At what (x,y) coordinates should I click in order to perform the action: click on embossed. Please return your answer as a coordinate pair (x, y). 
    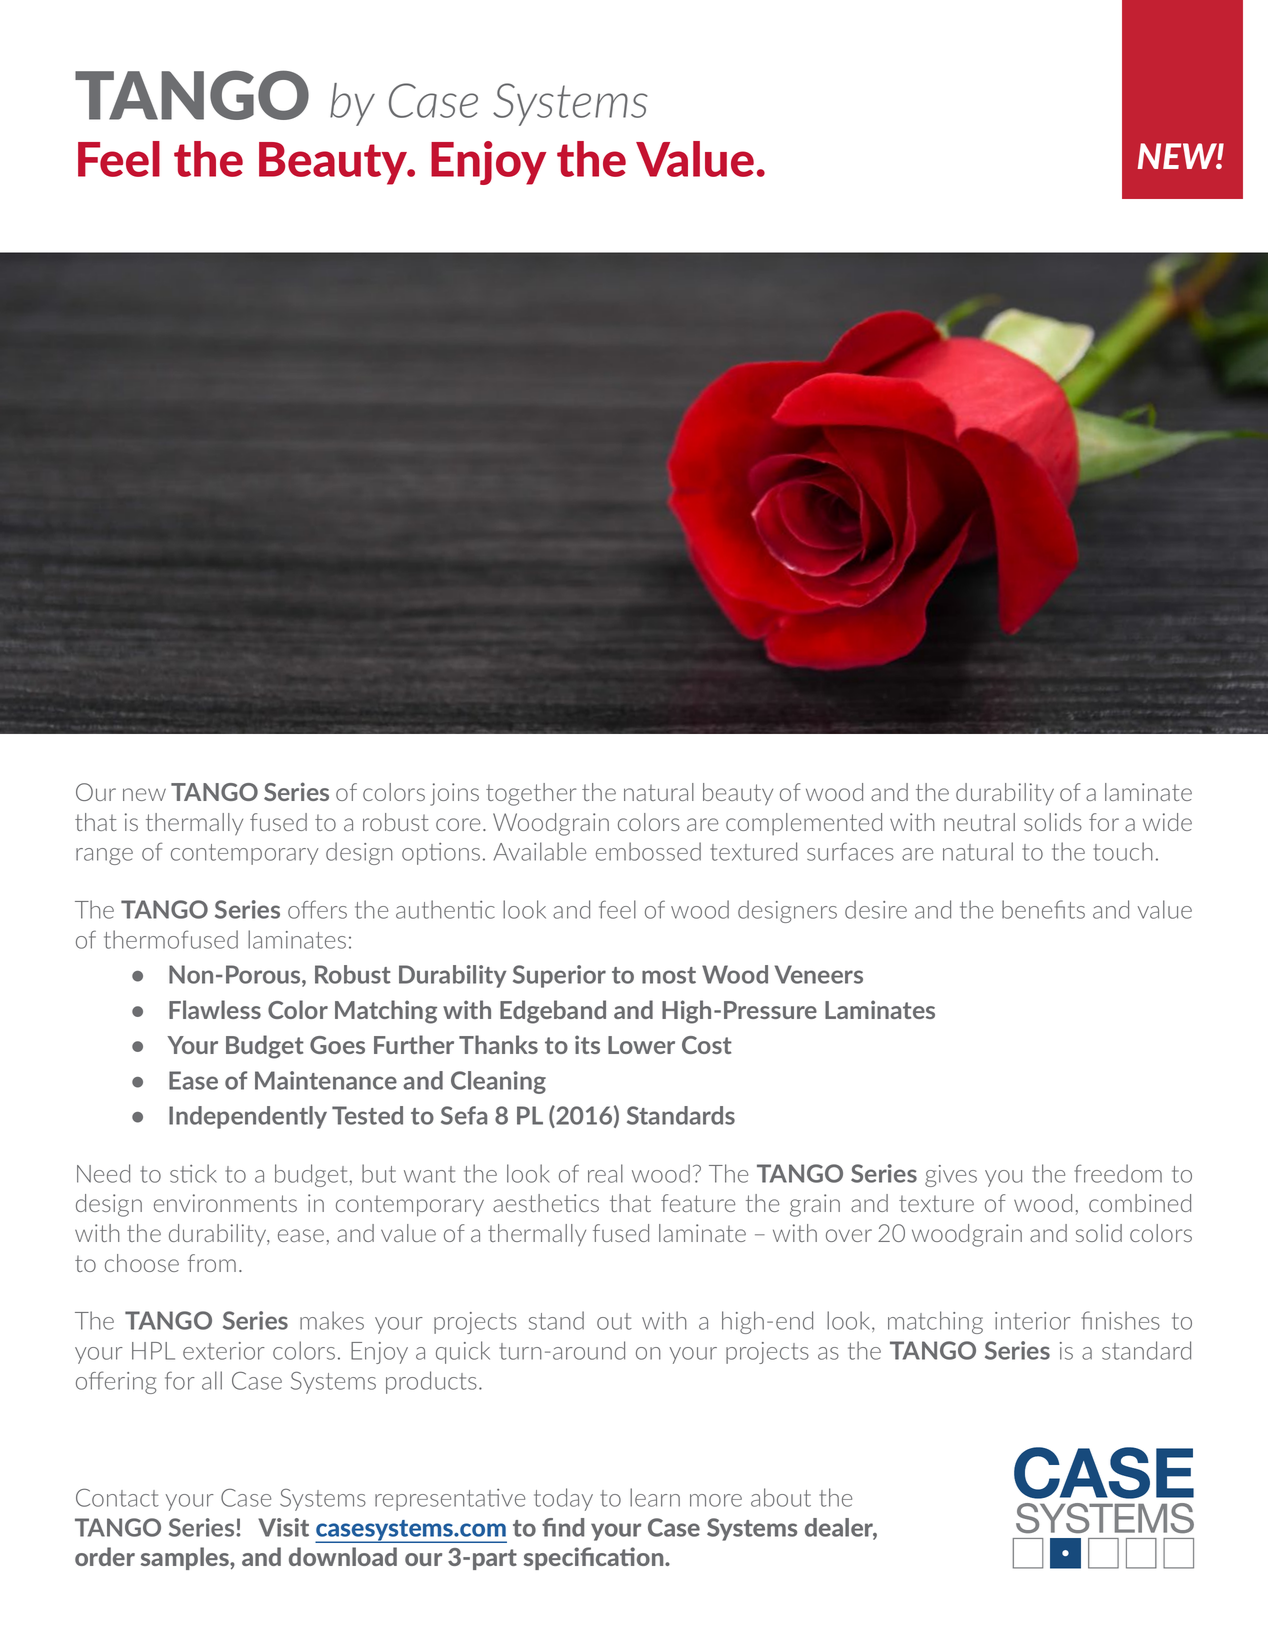
    Looking at the image, I should click on (648, 851).
